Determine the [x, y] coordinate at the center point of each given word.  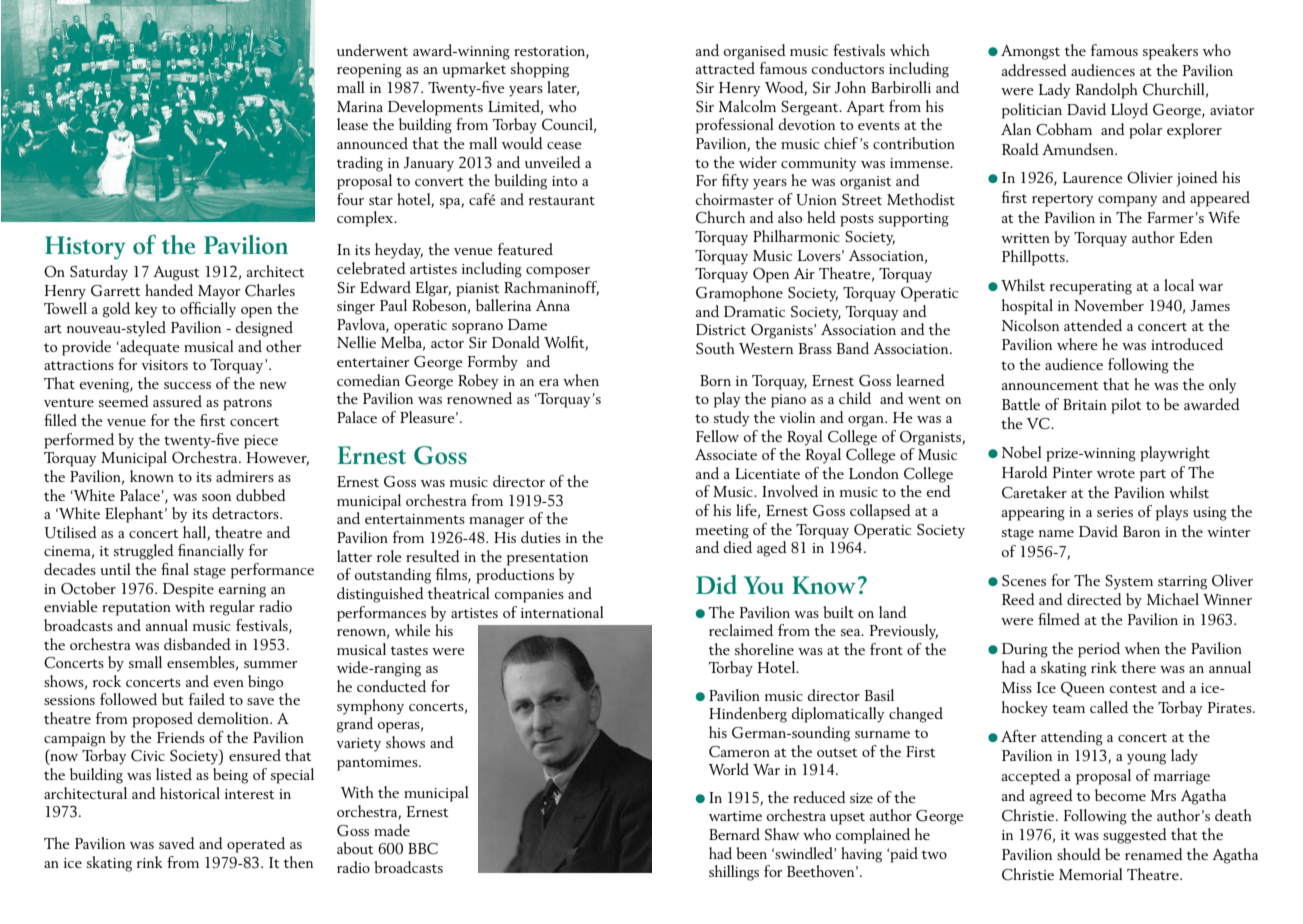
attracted [725, 68]
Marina [360, 106]
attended [1093, 325]
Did [716, 584]
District [721, 329]
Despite [188, 590]
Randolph [1107, 91]
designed [264, 329]
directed [1094, 599]
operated [256, 845]
